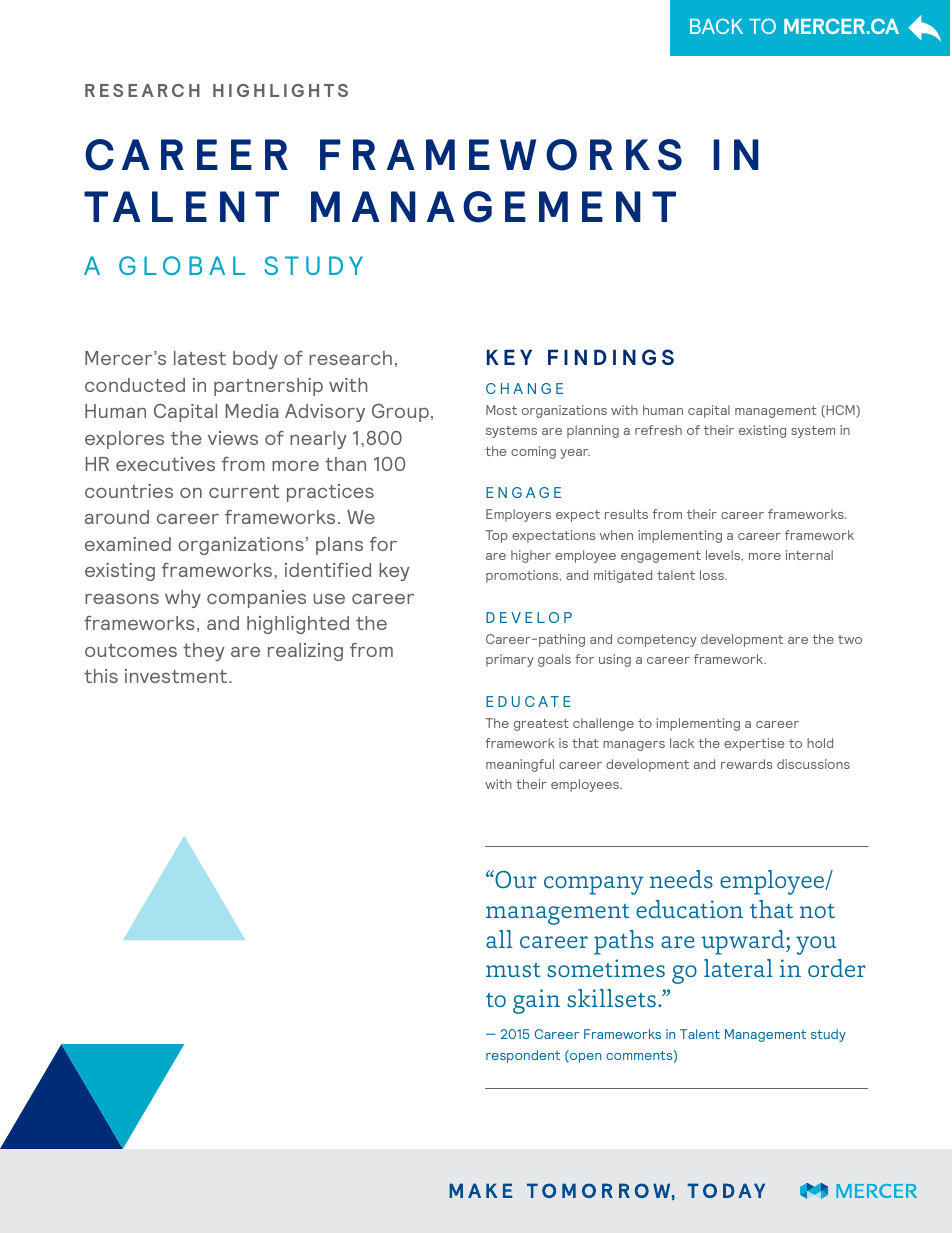 Image resolution: width=952 pixels, height=1233 pixels. I want to click on planning, so click(593, 431).
